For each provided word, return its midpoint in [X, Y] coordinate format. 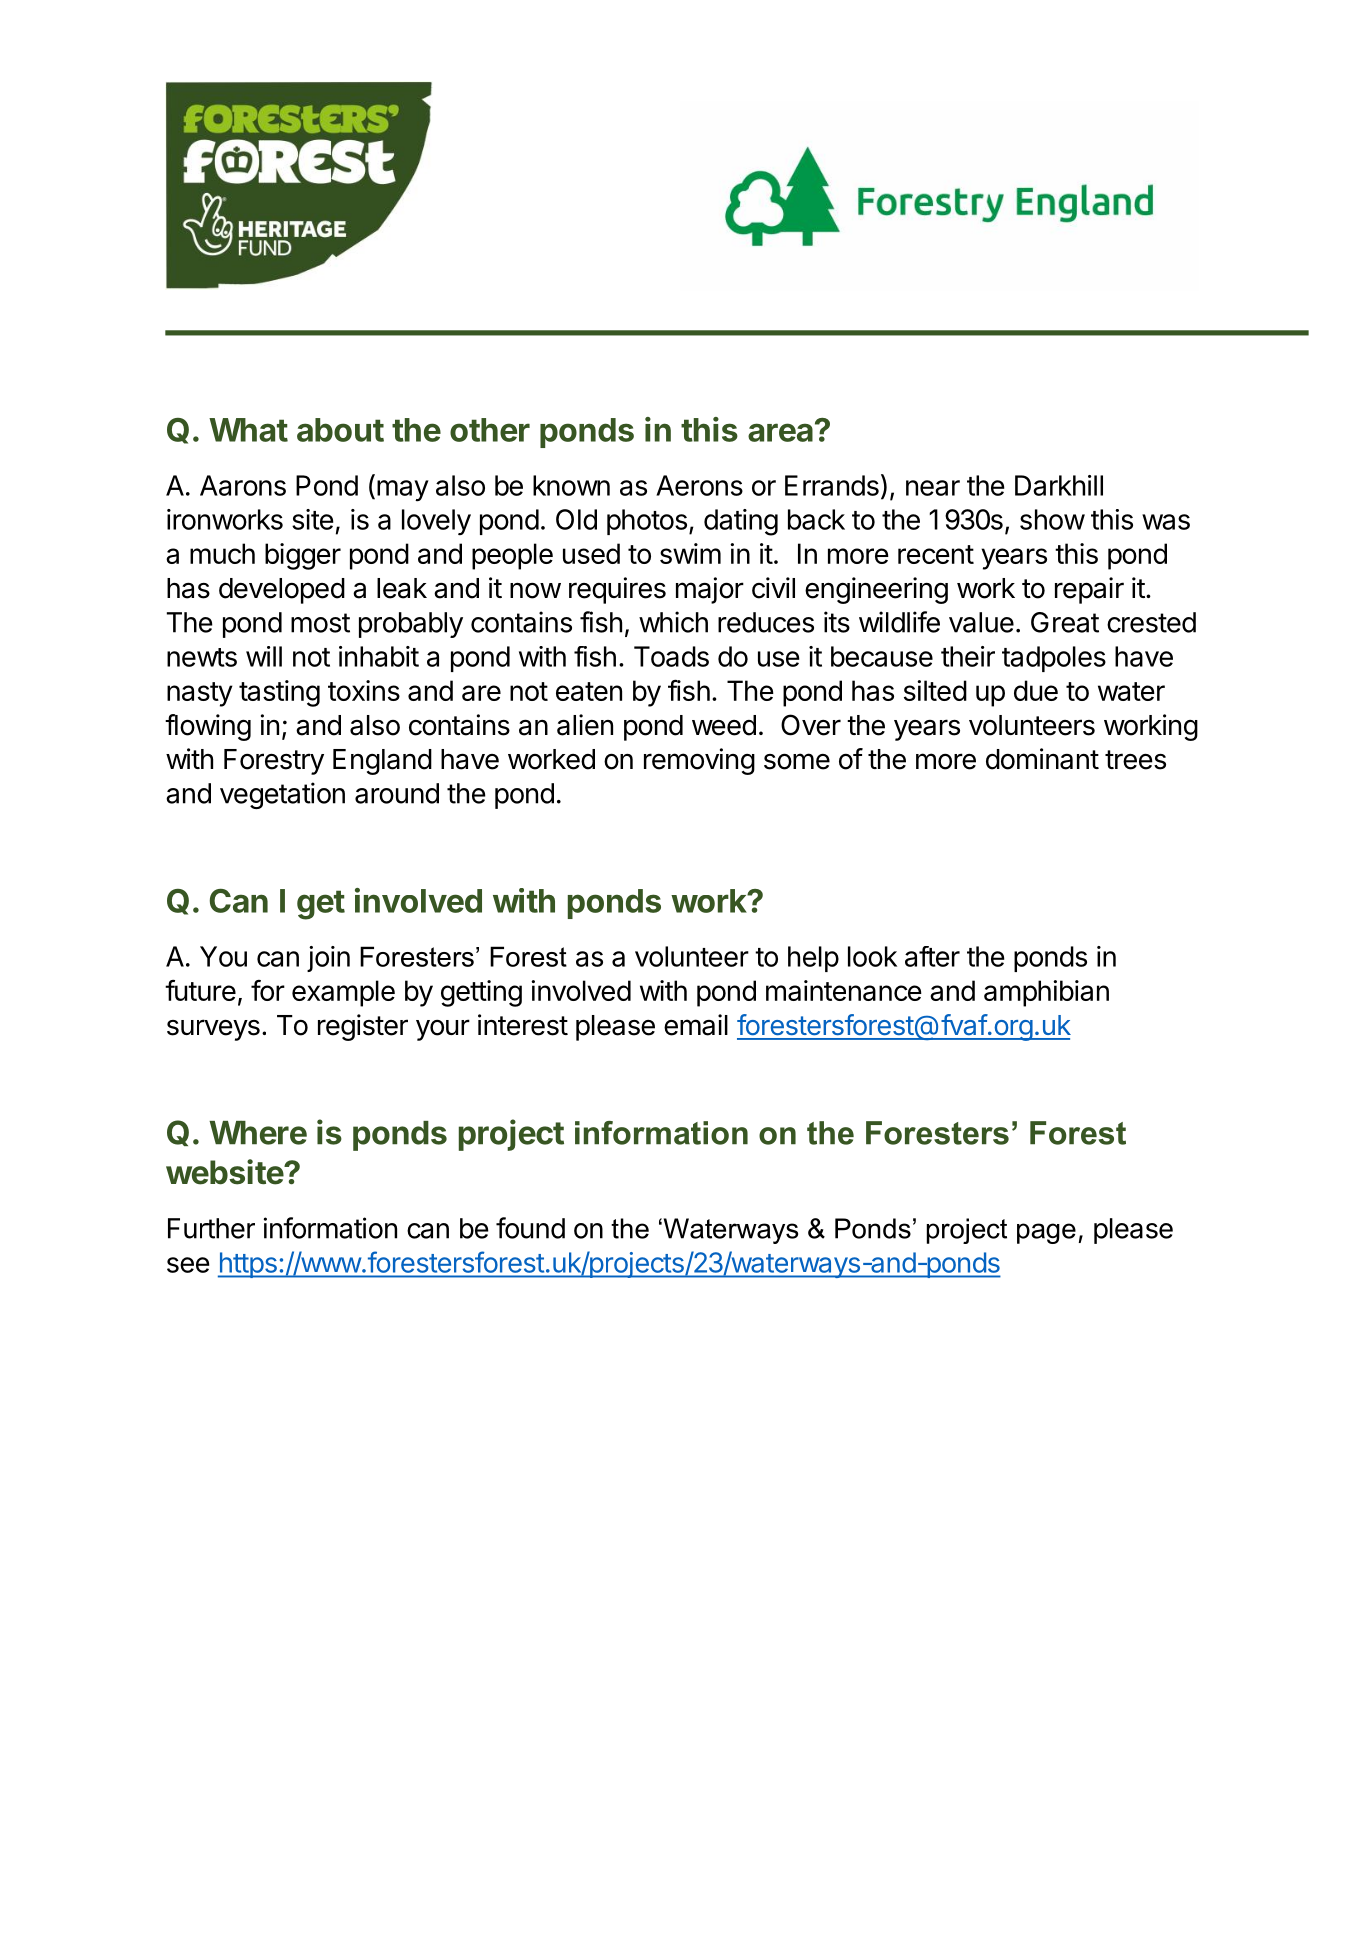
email [696, 1025]
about [340, 430]
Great [1065, 622]
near [933, 488]
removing [699, 761]
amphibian [1046, 993]
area [780, 432]
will [264, 656]
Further [211, 1228]
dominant [1042, 759]
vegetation [282, 795]
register [363, 1027]
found [530, 1228]
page [1046, 1233]
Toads [671, 656]
